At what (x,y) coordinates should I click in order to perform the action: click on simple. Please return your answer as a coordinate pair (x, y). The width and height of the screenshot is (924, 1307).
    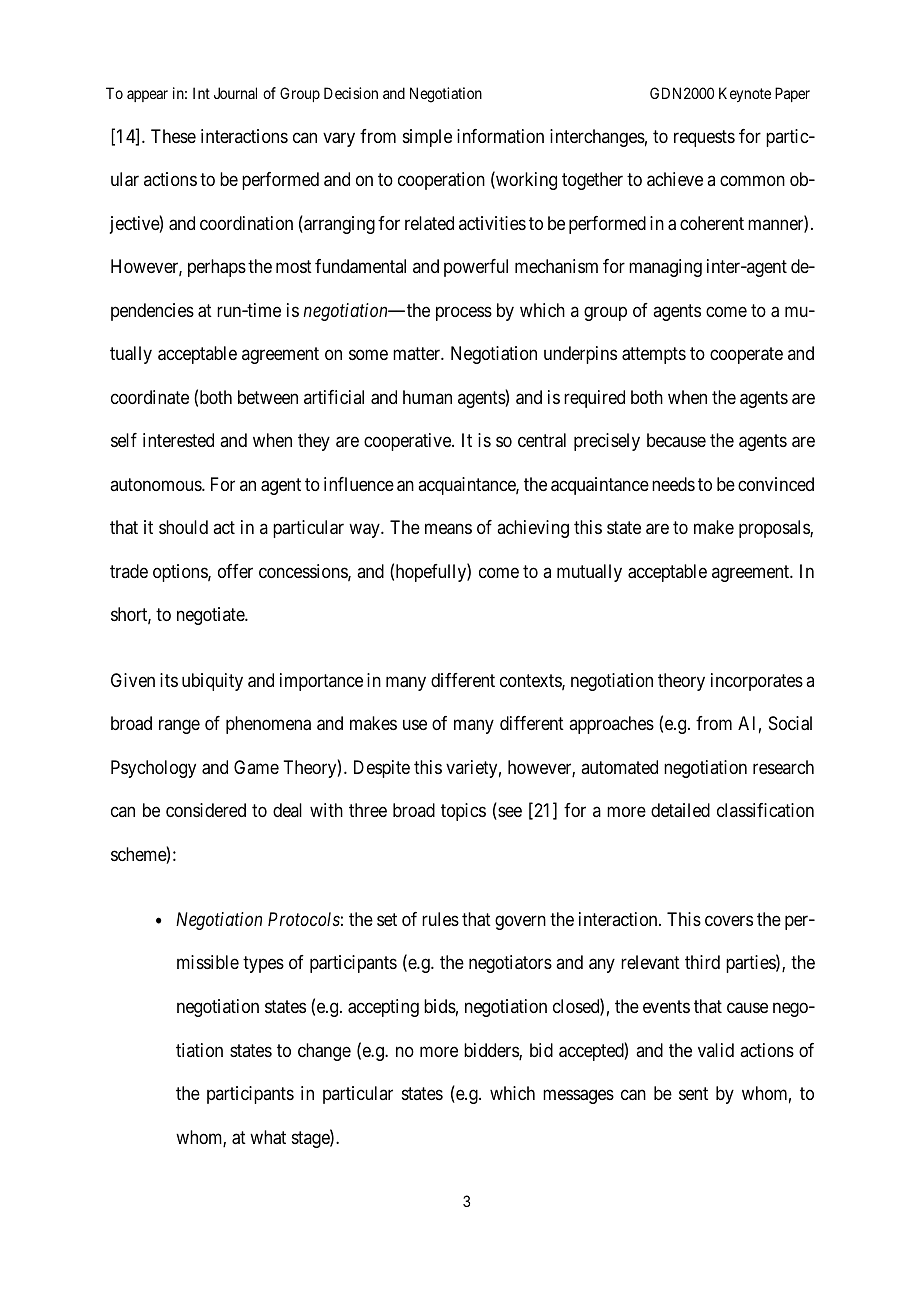
    Looking at the image, I should click on (427, 138).
